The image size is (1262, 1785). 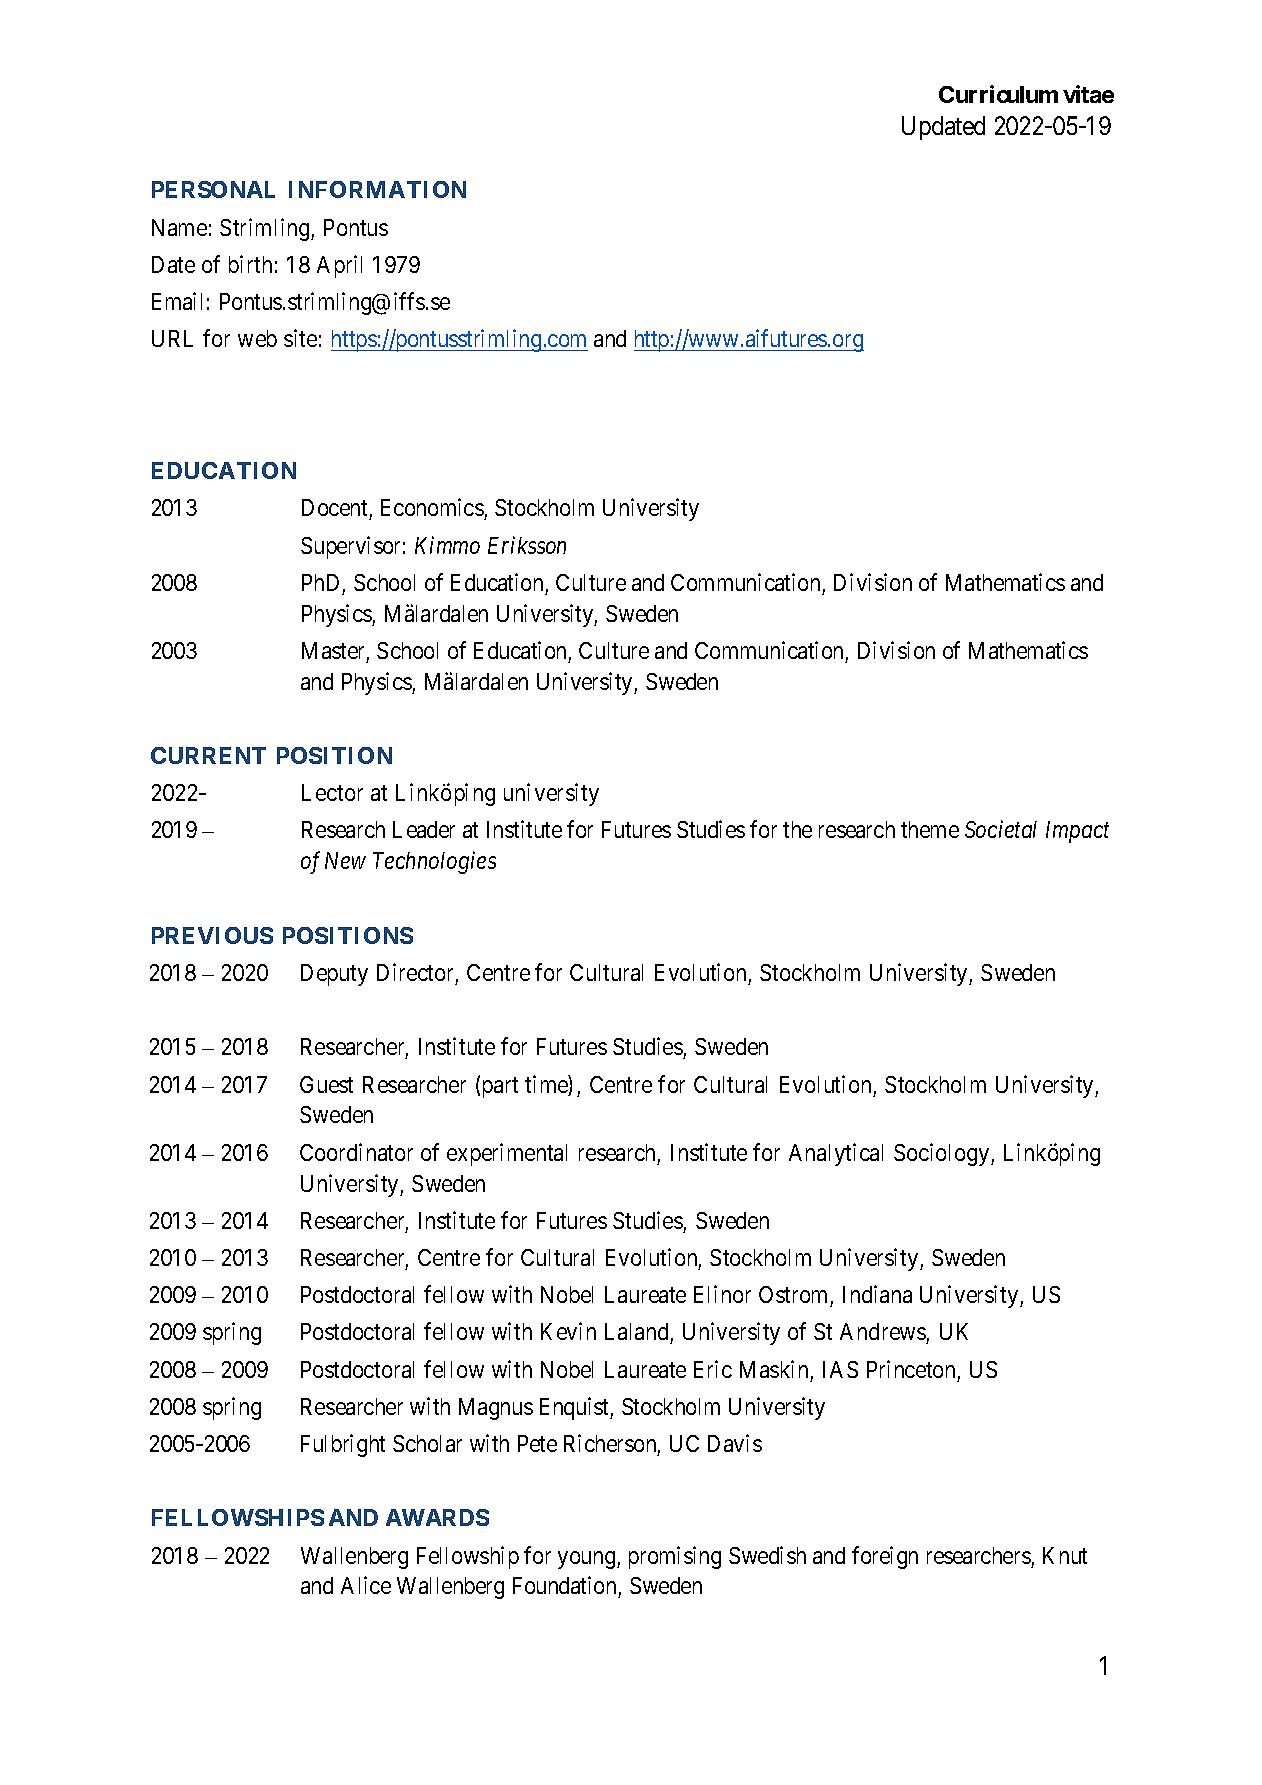 What do you see at coordinates (1001, 829) in the page?
I see `Societal` at bounding box center [1001, 829].
